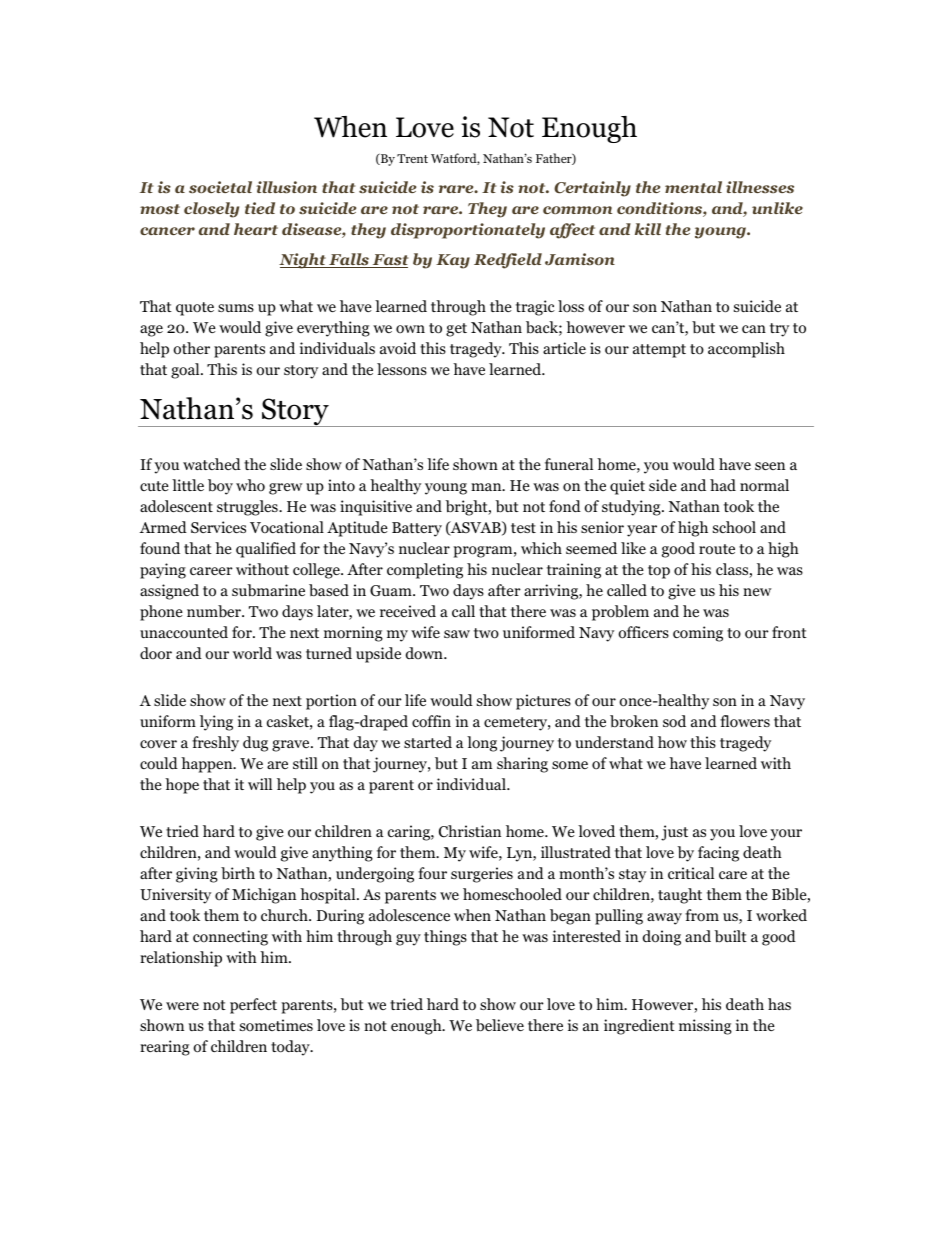 Image resolution: width=952 pixels, height=1233 pixels. Describe the element at coordinates (220, 187) in the document. I see `societal` at that location.
